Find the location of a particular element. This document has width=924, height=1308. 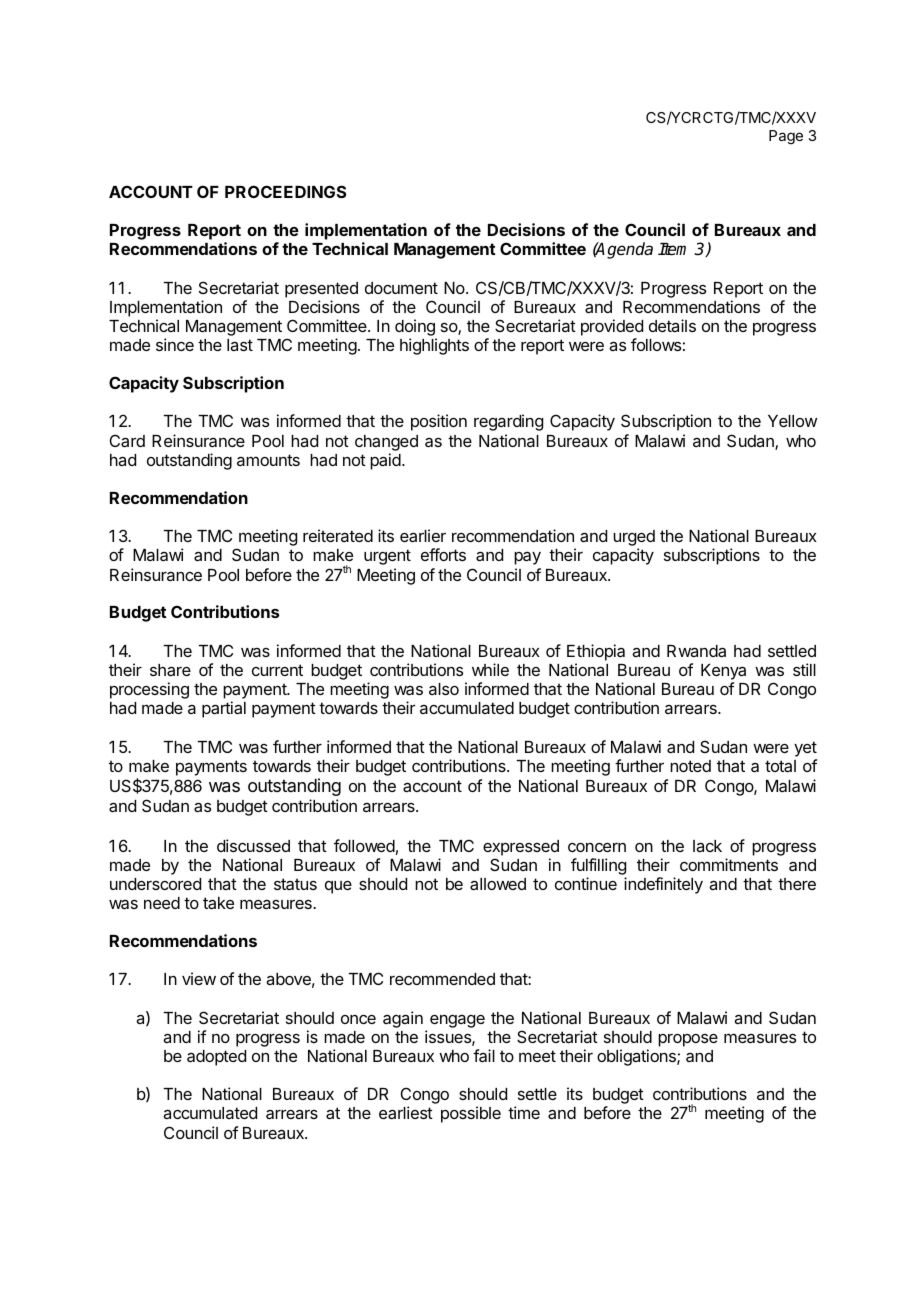

discussed is located at coordinates (253, 845).
